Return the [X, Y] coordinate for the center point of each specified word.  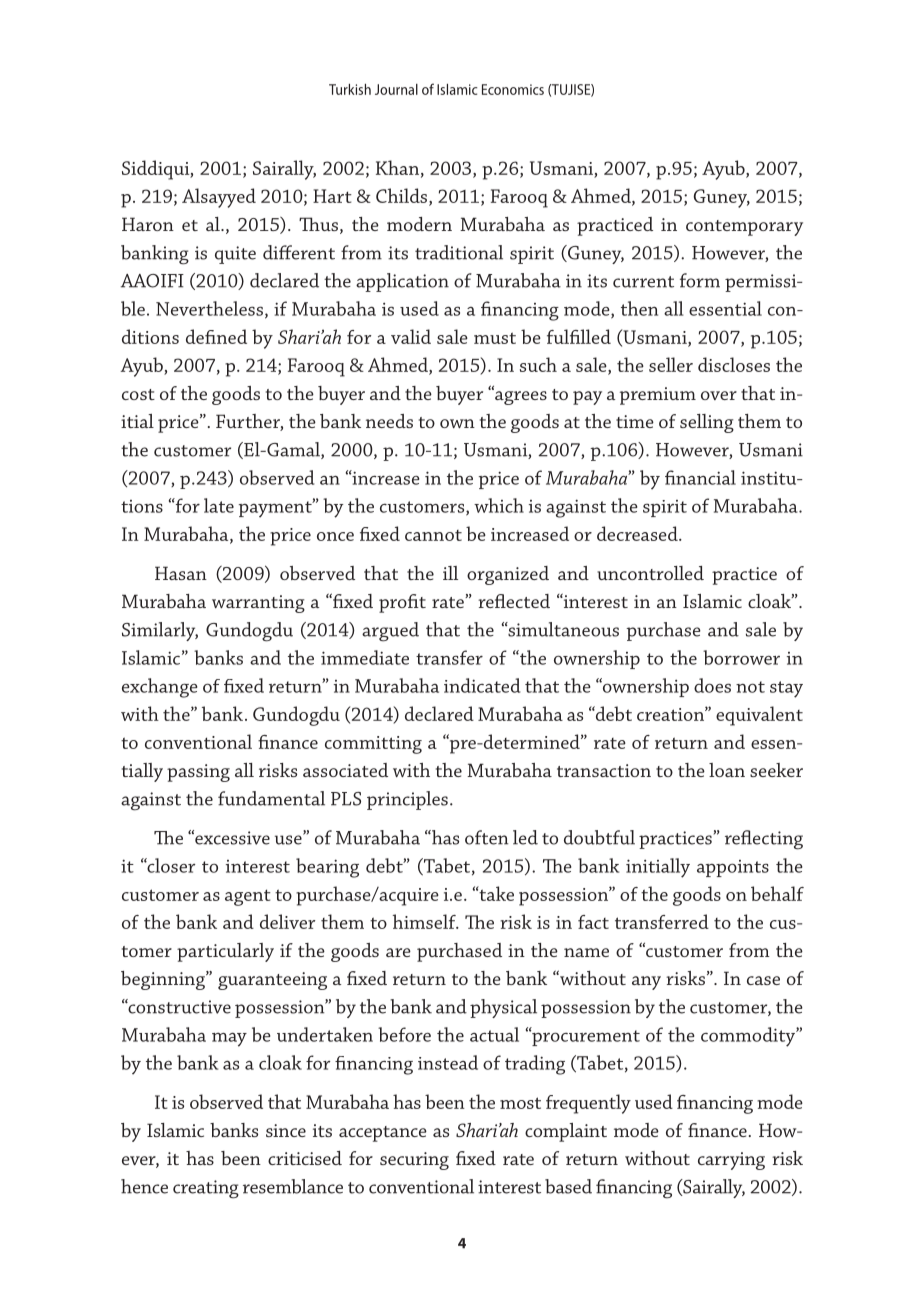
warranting [258, 604]
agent [248, 897]
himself [425, 921]
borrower [741, 657]
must [495, 338]
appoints [733, 868]
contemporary [744, 228]
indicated [482, 685]
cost [138, 394]
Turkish [350, 89]
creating [206, 1189]
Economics [513, 89]
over [719, 395]
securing [414, 1161]
